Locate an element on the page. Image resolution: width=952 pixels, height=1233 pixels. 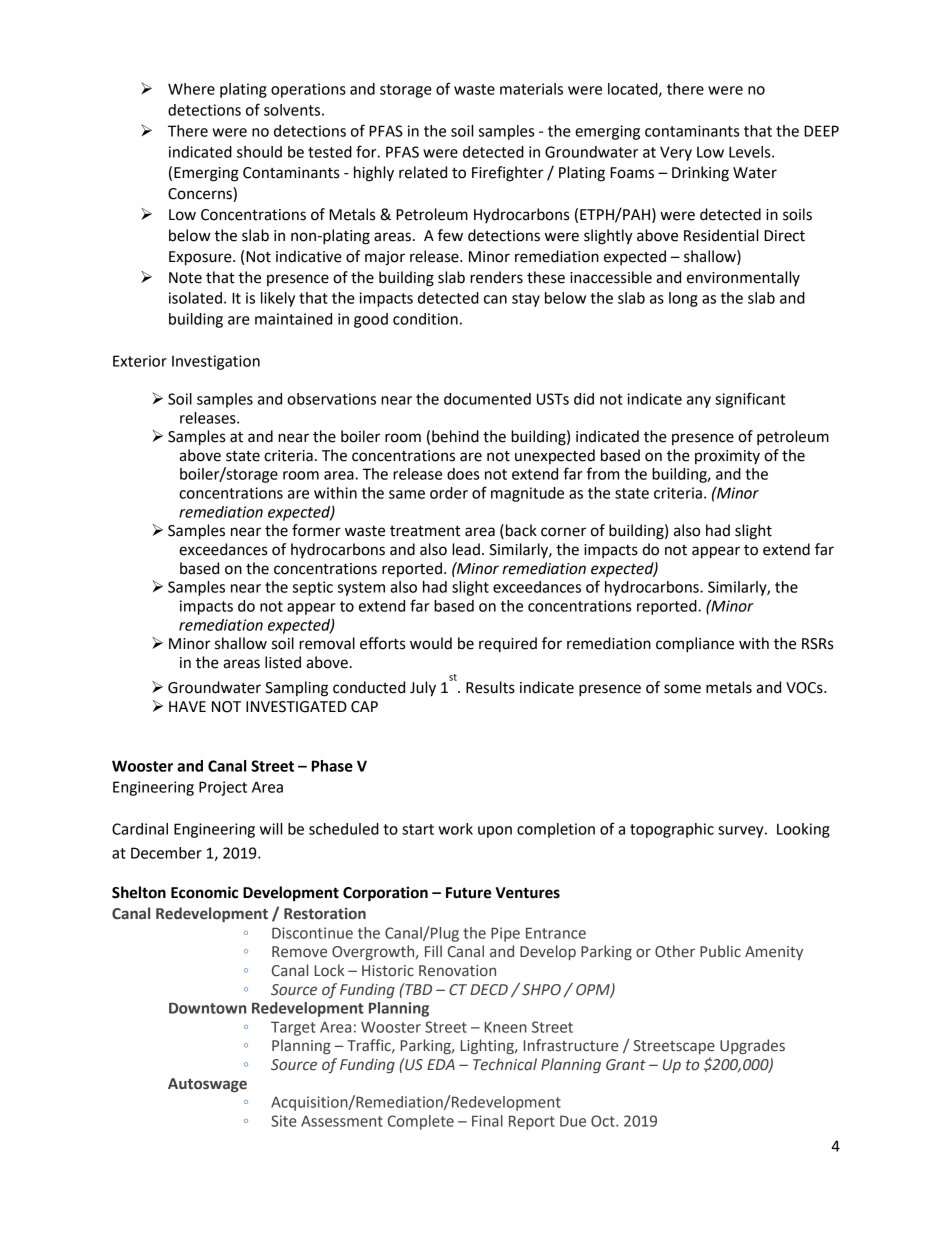
documented is located at coordinates (487, 399).
